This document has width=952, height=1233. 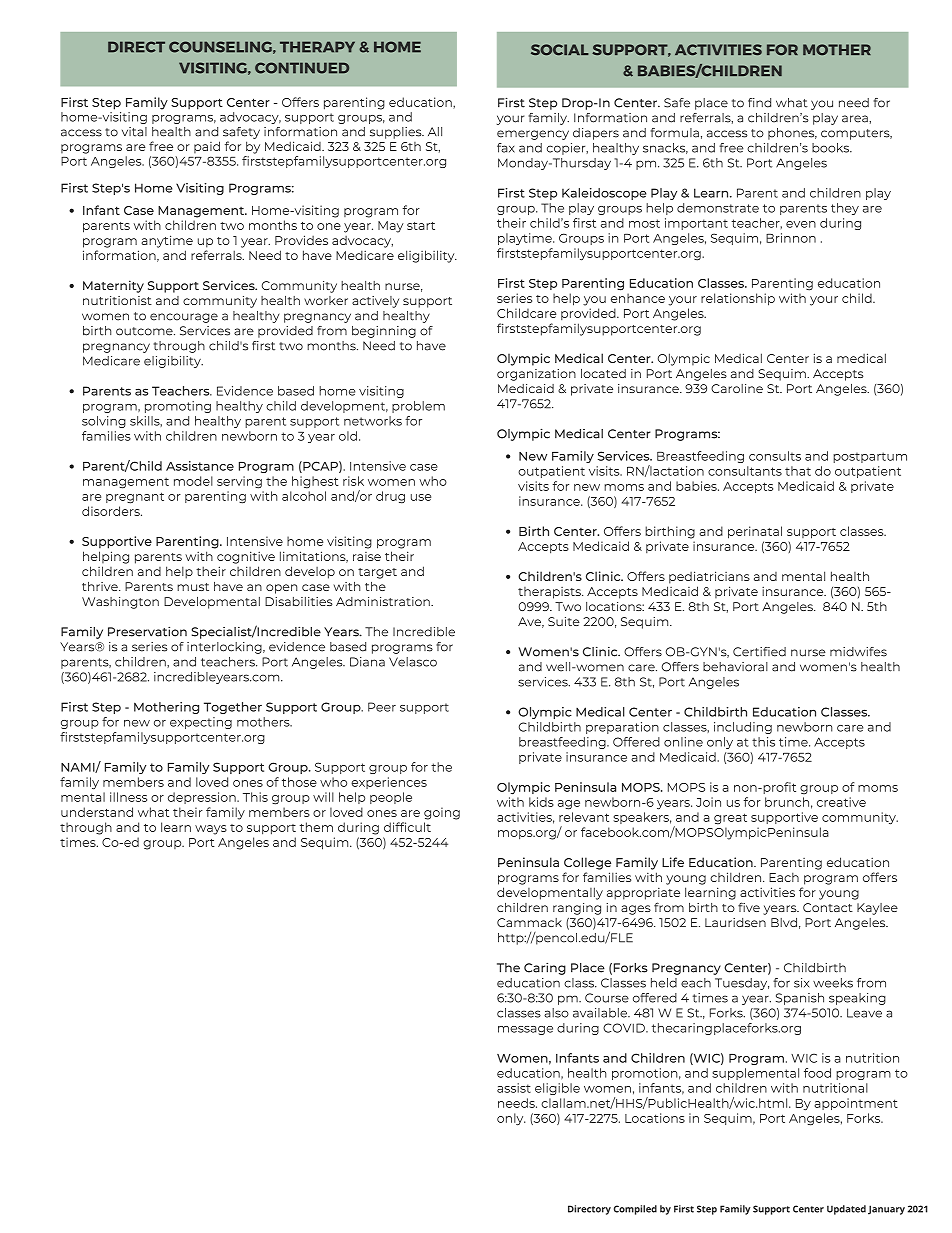 I want to click on Compiled, so click(x=635, y=1210).
